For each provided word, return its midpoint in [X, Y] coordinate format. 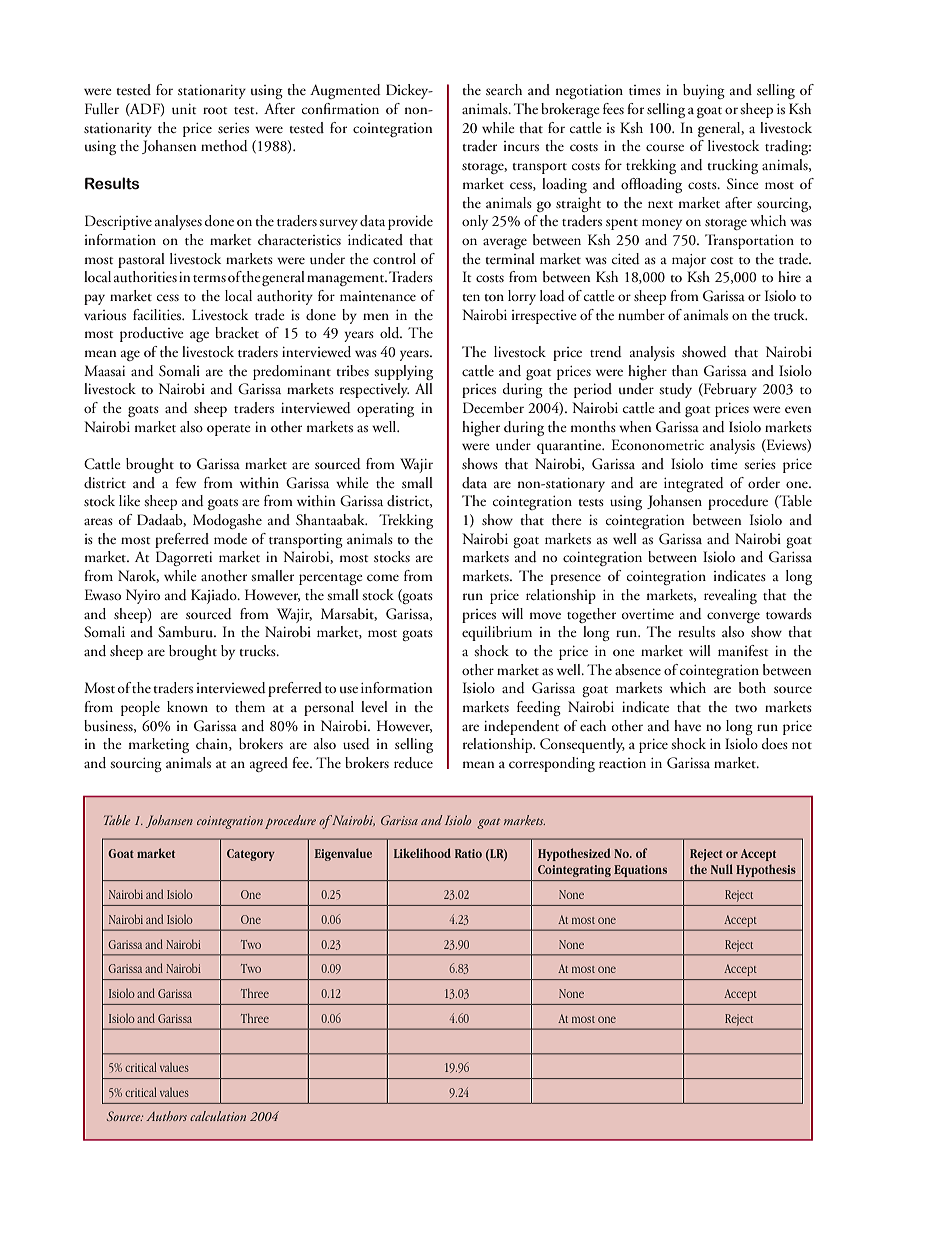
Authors [166, 1116]
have [687, 725]
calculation [218, 1116]
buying [704, 91]
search [504, 89]
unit [184, 109]
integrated [694, 484]
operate [229, 430]
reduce [413, 763]
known [187, 706]
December [493, 407]
